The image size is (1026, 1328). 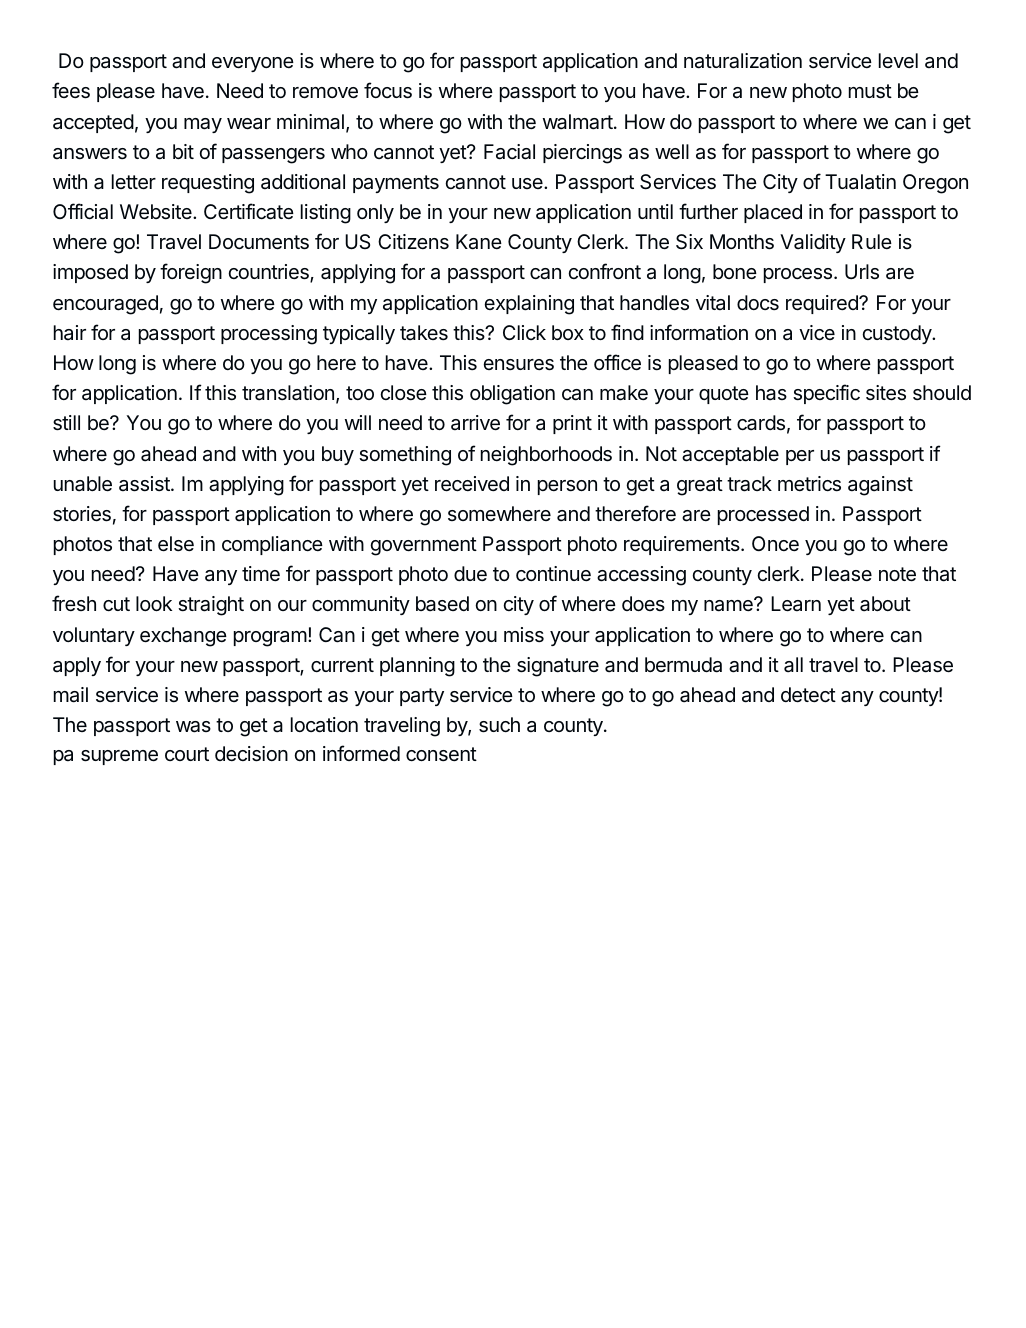 What do you see at coordinates (870, 91) in the document?
I see `must` at bounding box center [870, 91].
